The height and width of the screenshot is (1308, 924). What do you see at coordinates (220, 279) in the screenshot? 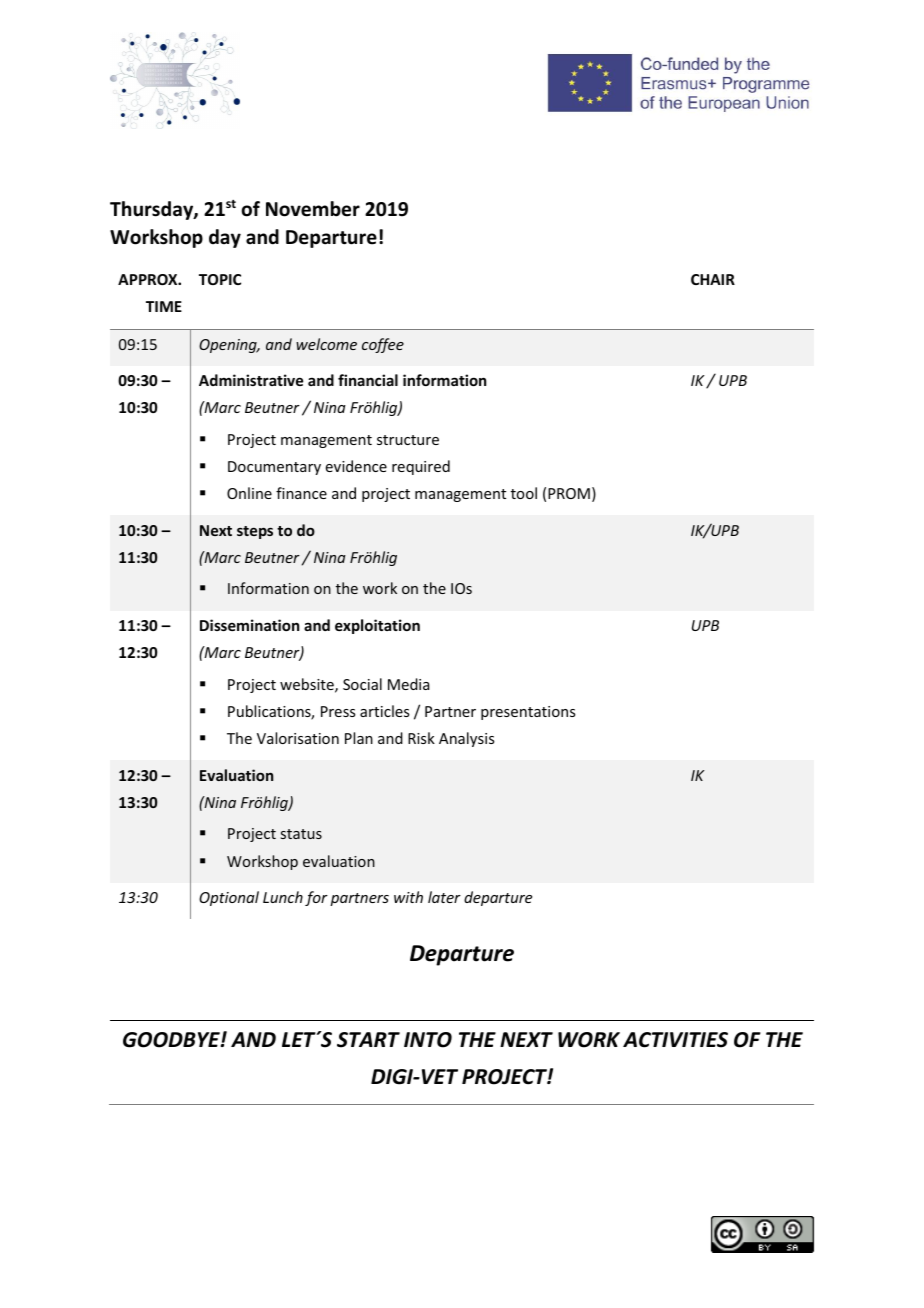
I see `TOPIC` at bounding box center [220, 279].
